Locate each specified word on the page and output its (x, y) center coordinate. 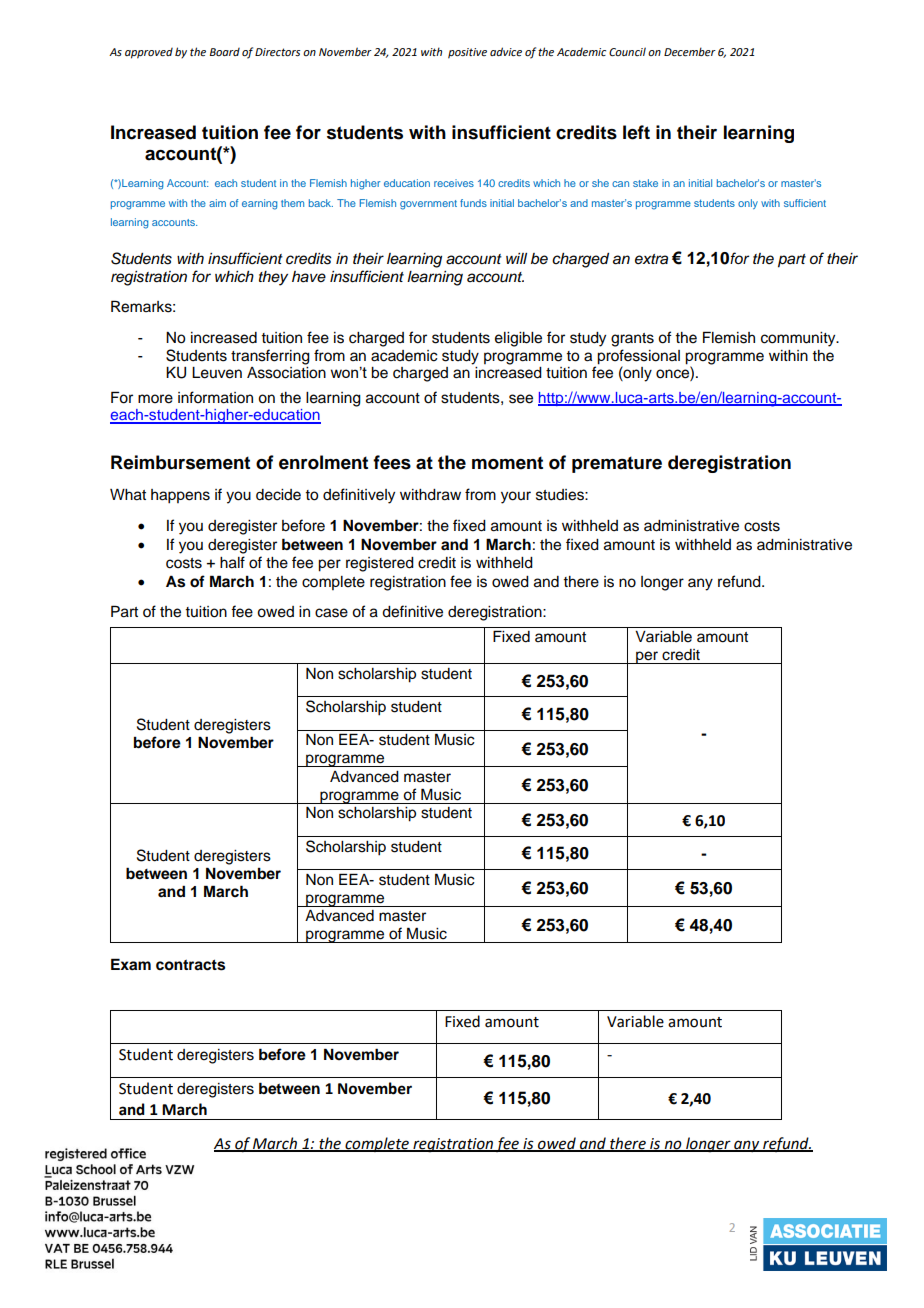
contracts (190, 965)
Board (225, 52)
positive (467, 53)
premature (617, 464)
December (690, 52)
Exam (131, 964)
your (516, 497)
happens (180, 496)
